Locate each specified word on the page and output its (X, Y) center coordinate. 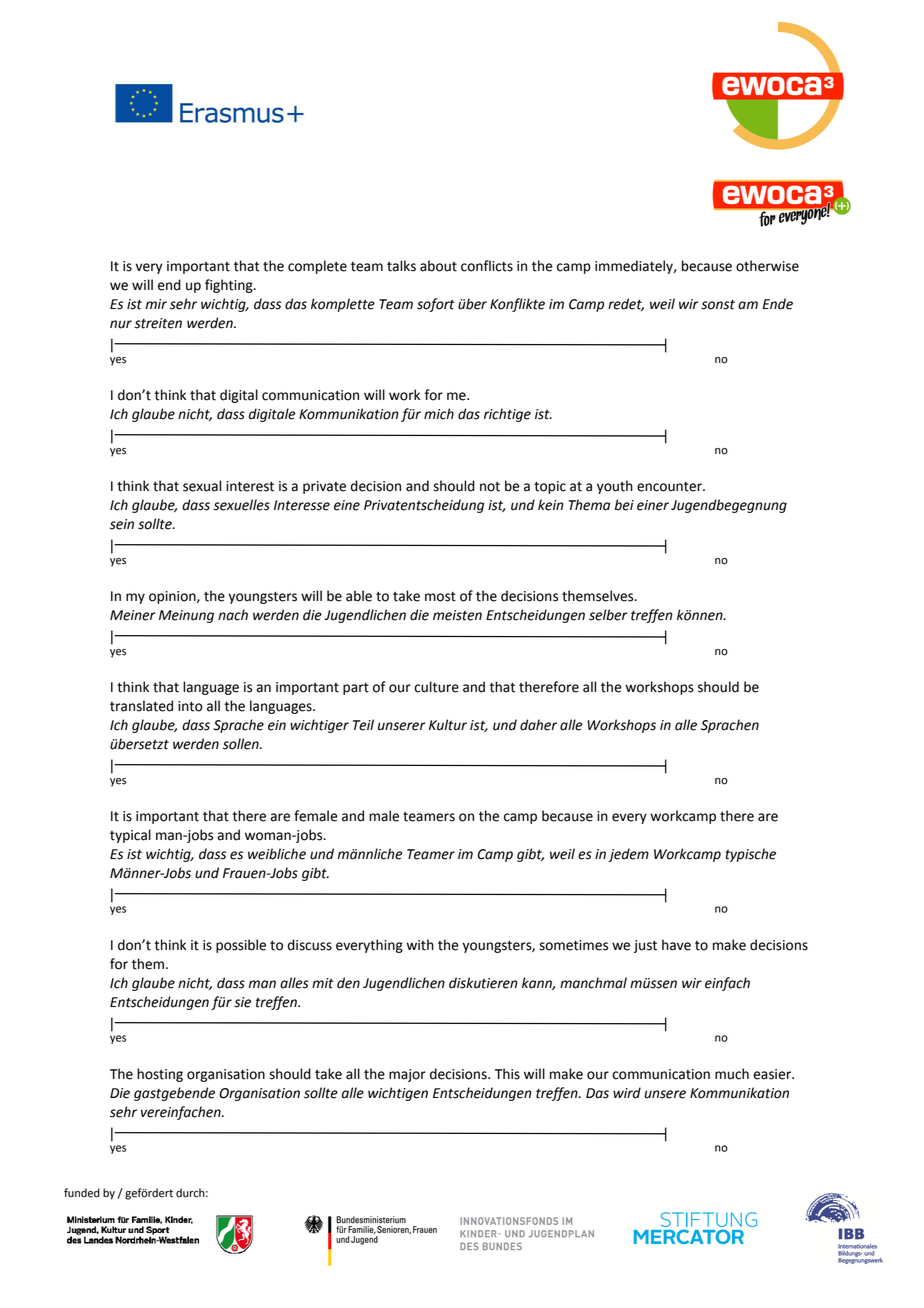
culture (436, 687)
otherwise (767, 266)
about (438, 266)
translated (141, 706)
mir (156, 304)
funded (82, 1193)
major (407, 1075)
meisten (457, 615)
